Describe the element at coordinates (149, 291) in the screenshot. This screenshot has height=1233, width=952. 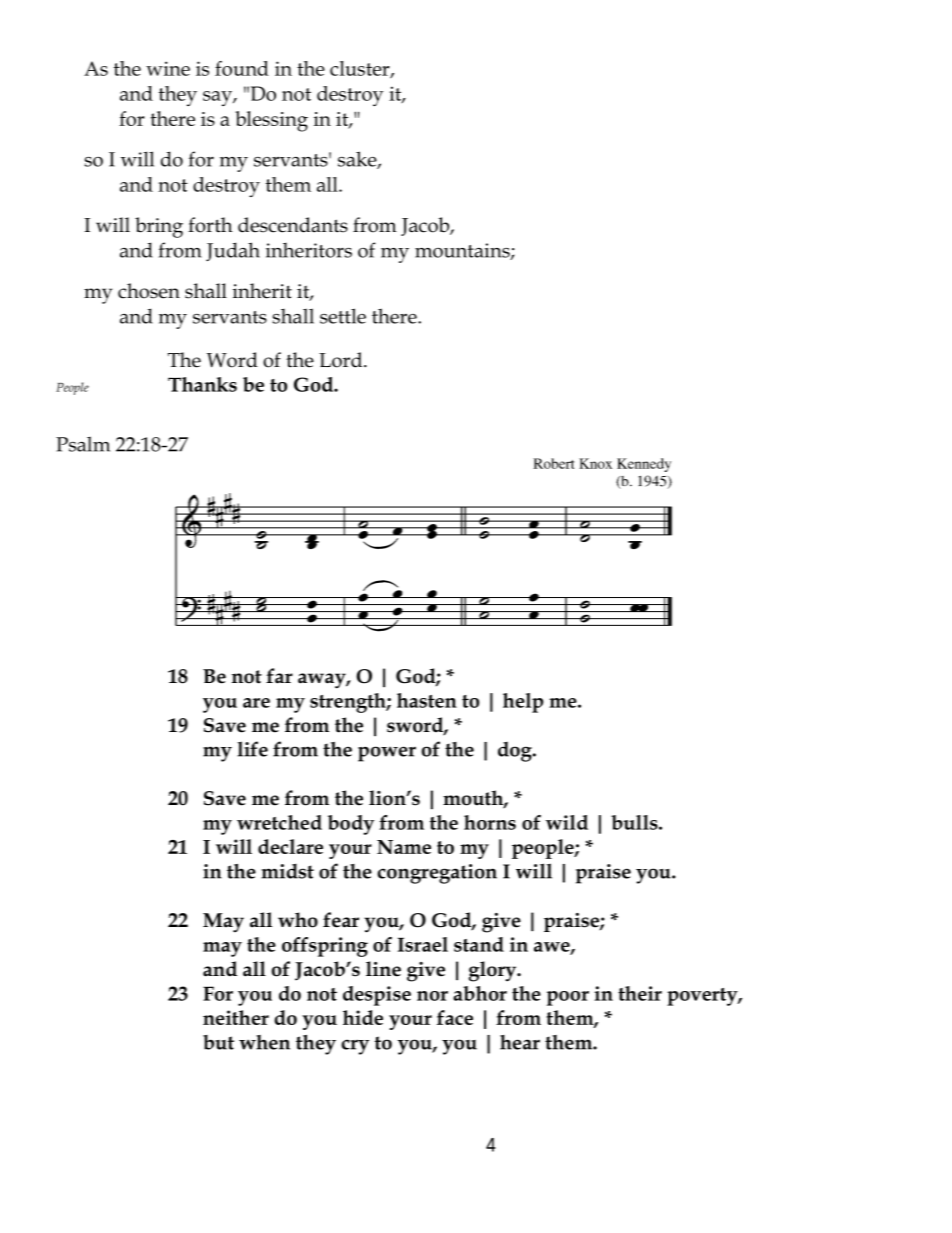
I see `chosen` at that location.
